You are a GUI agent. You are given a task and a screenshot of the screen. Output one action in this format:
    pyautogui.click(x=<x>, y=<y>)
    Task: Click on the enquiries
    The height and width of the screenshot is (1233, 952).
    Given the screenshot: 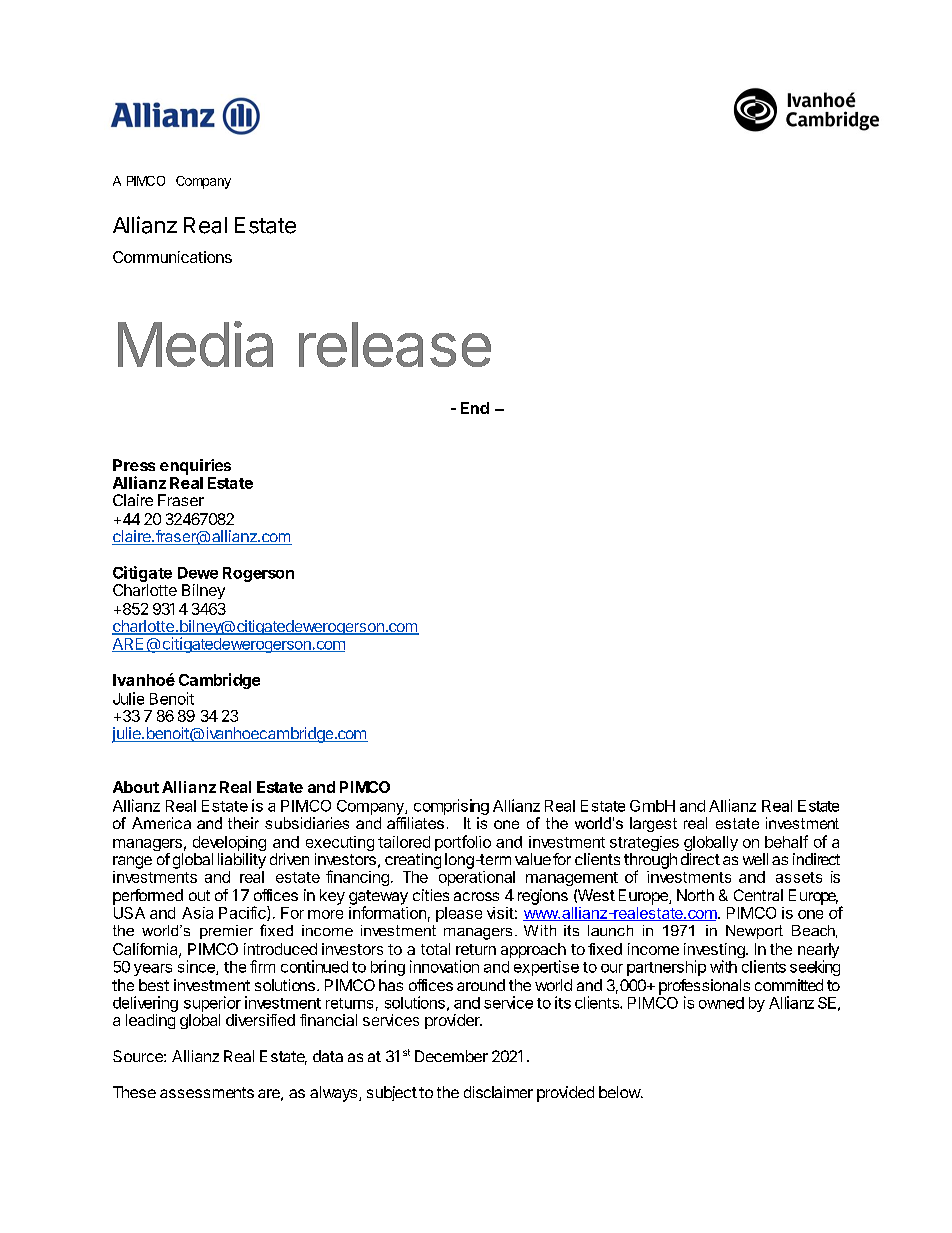 What is the action you would take?
    pyautogui.click(x=195, y=467)
